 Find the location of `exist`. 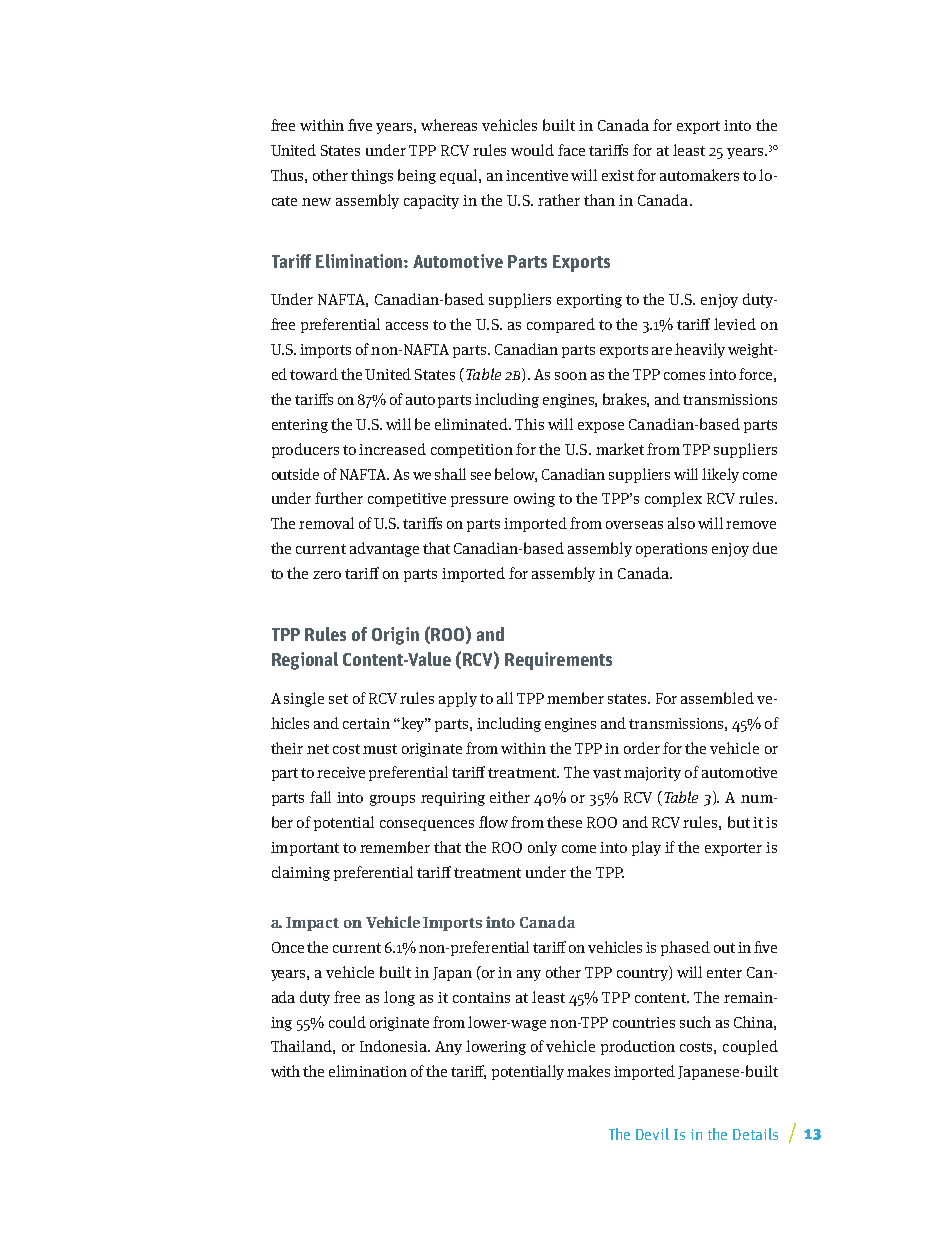

exist is located at coordinates (618, 175).
